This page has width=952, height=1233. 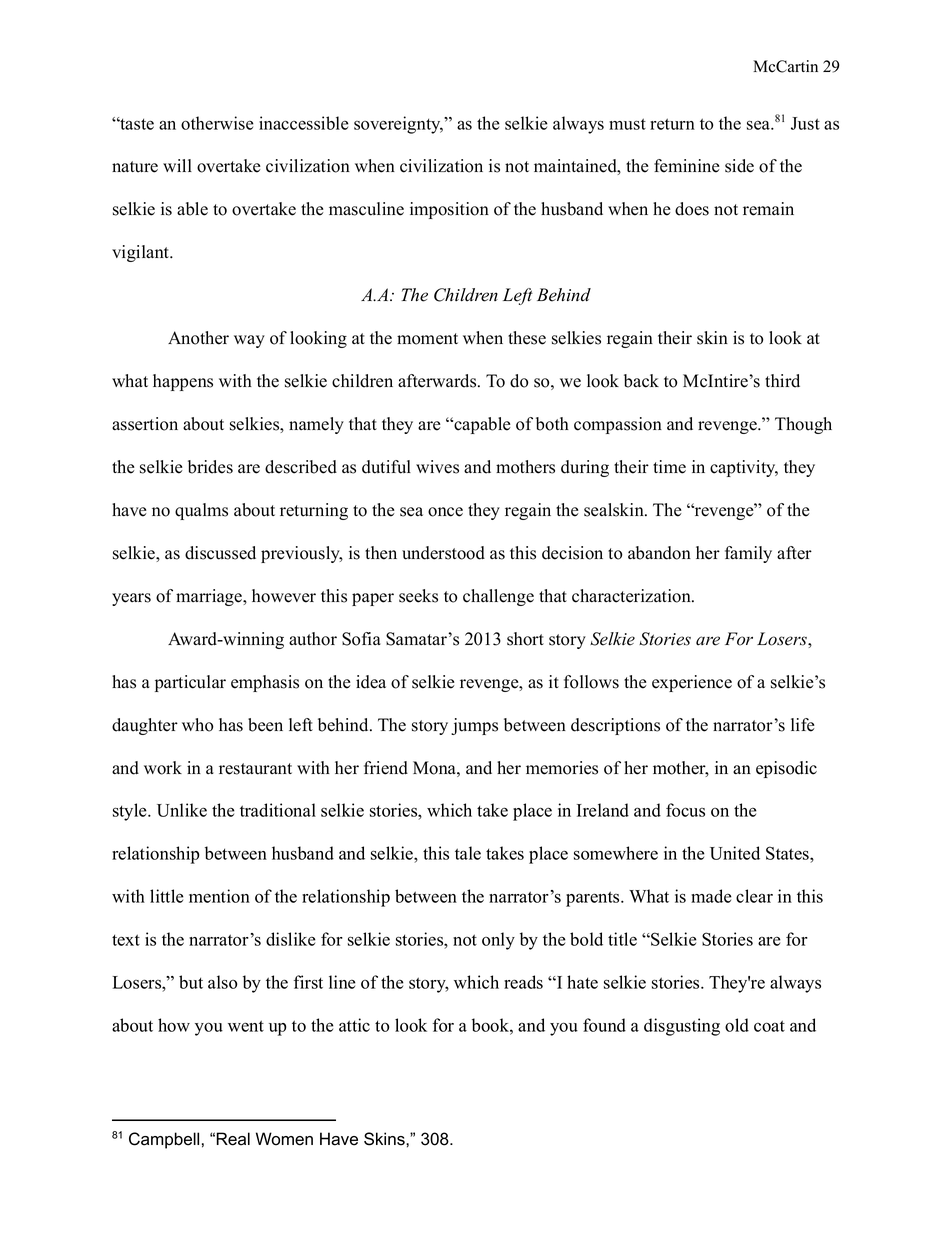 What do you see at coordinates (739, 166) in the page?
I see `side` at bounding box center [739, 166].
